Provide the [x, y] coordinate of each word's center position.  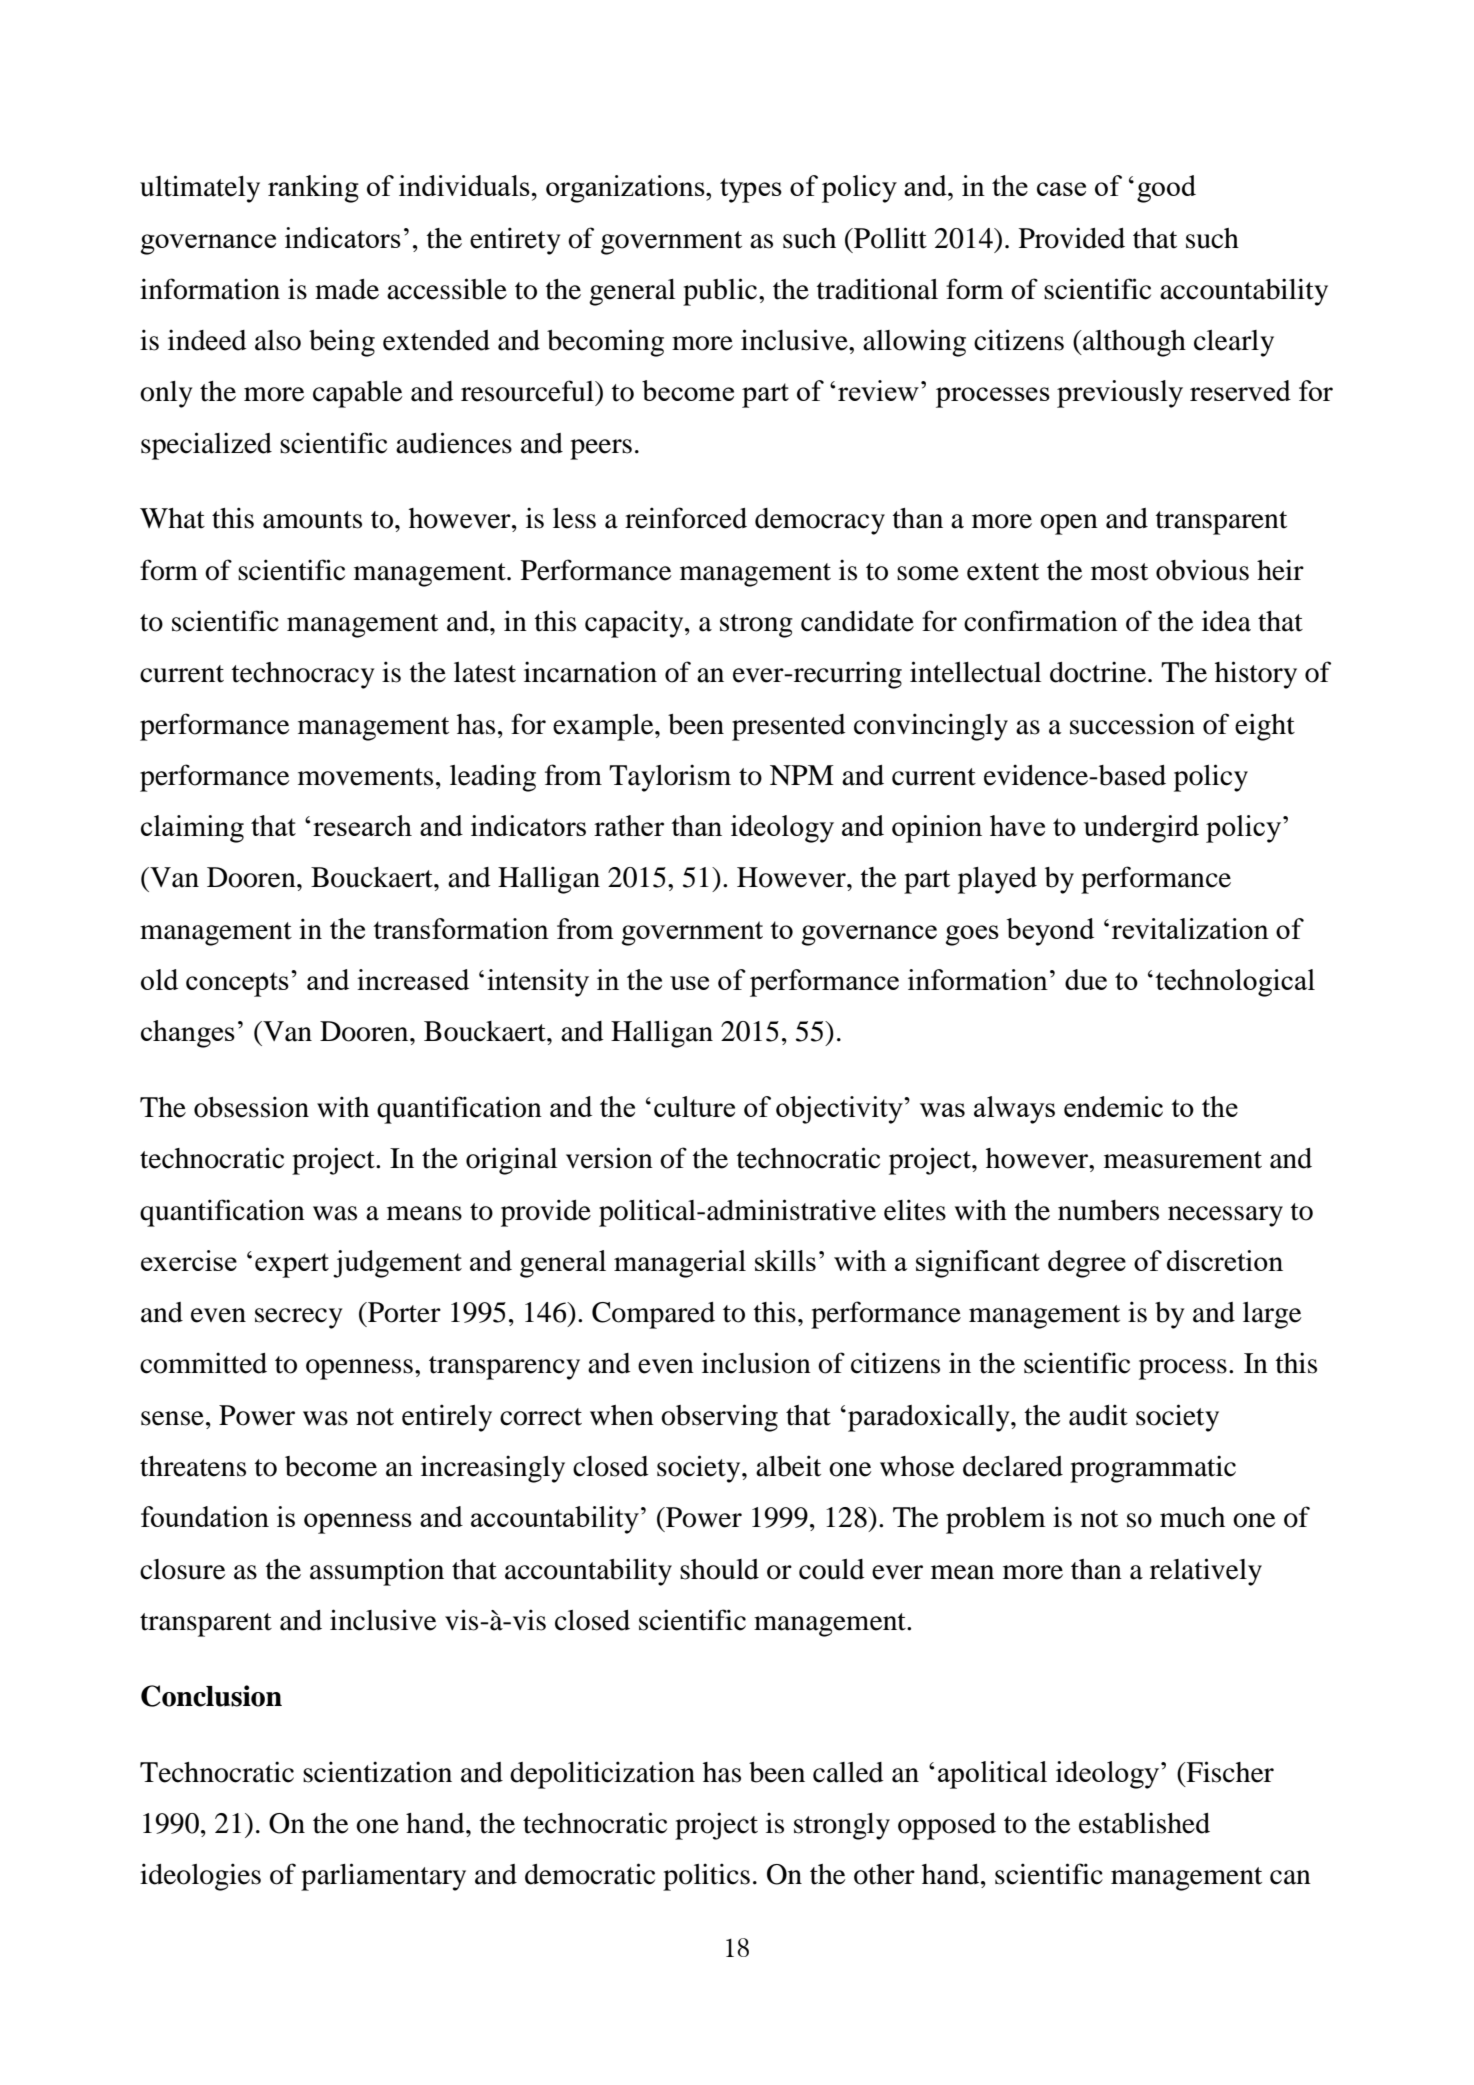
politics [706, 1877]
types [751, 190]
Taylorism [670, 778]
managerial [680, 1264]
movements [365, 777]
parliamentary [383, 1877]
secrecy [298, 1318]
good [1166, 189]
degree [1087, 1264]
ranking [313, 189]
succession [1132, 724]
